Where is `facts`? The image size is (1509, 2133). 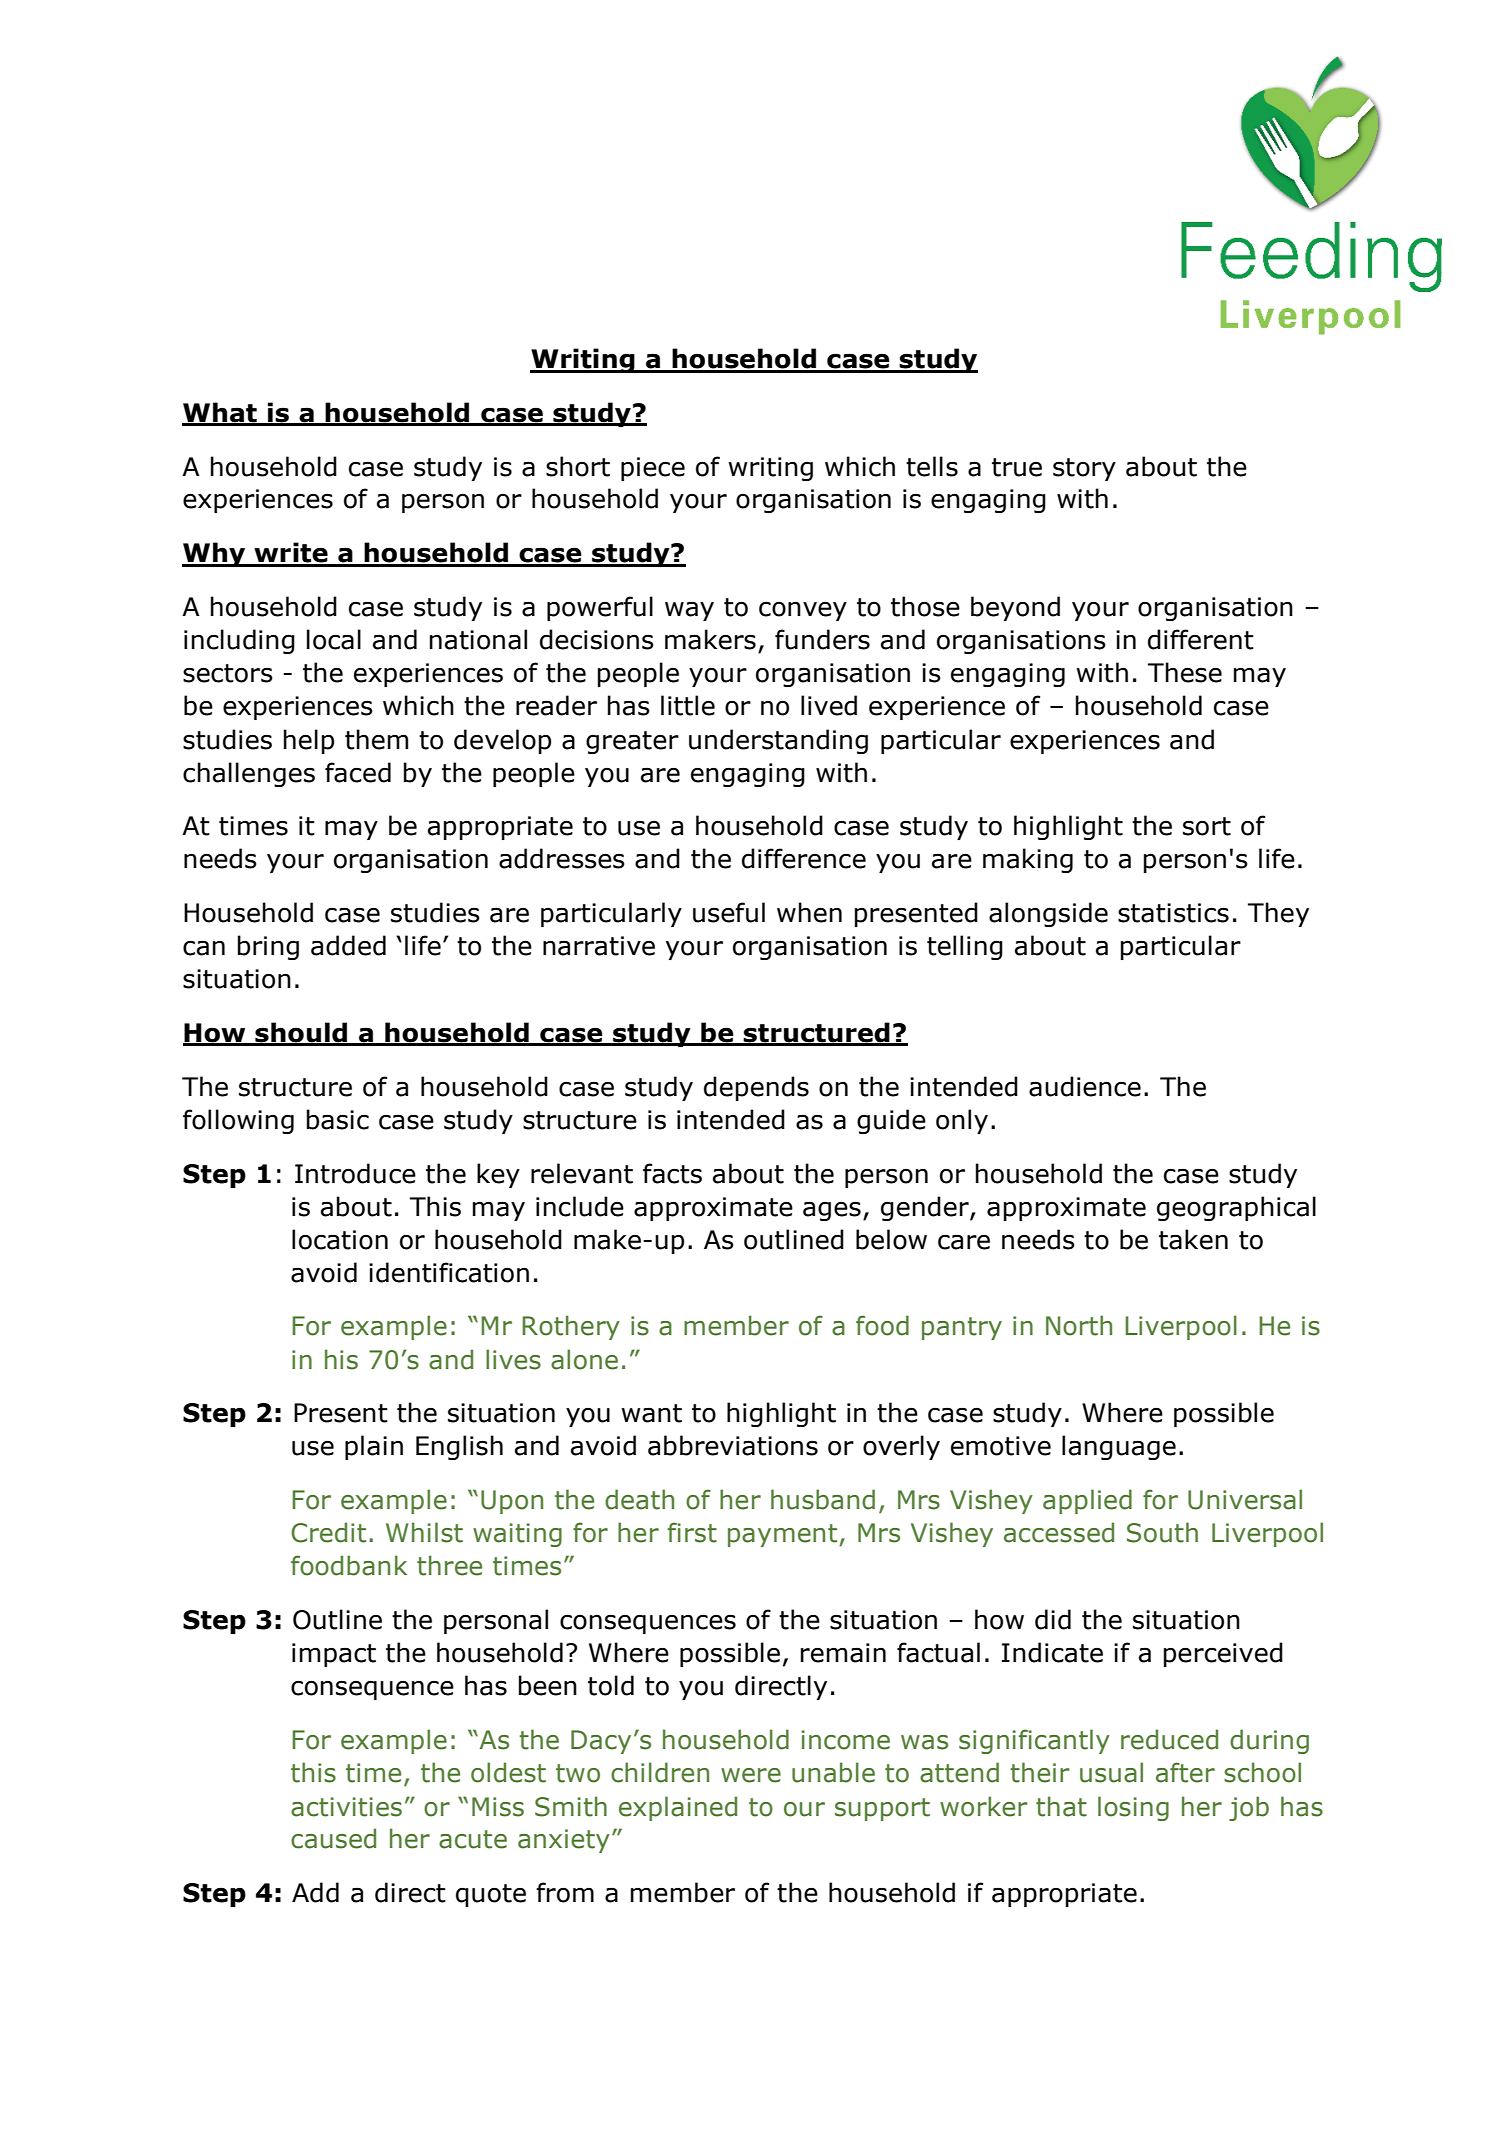 facts is located at coordinates (672, 1173).
